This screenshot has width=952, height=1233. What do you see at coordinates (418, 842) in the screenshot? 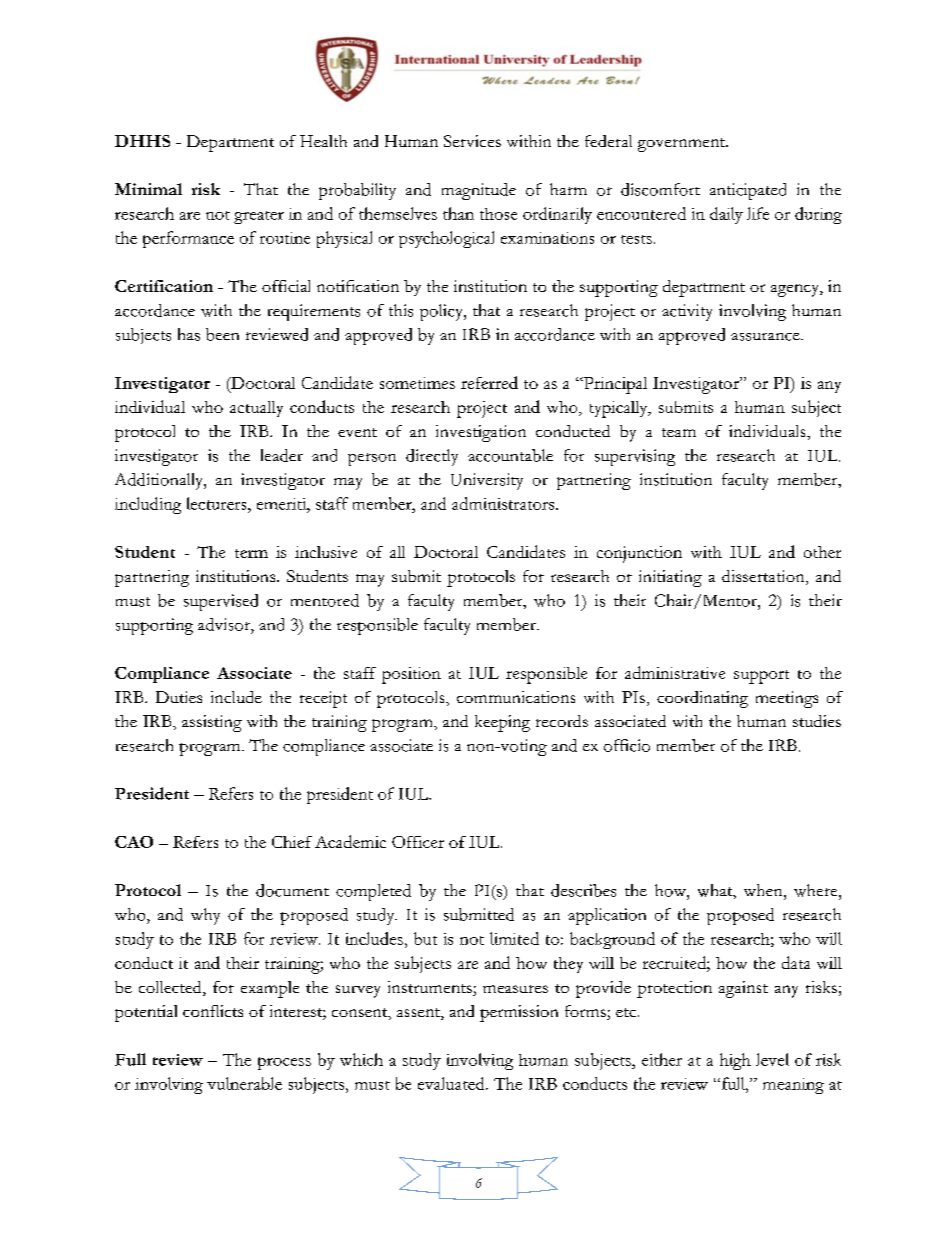
I see `Officer` at bounding box center [418, 842].
